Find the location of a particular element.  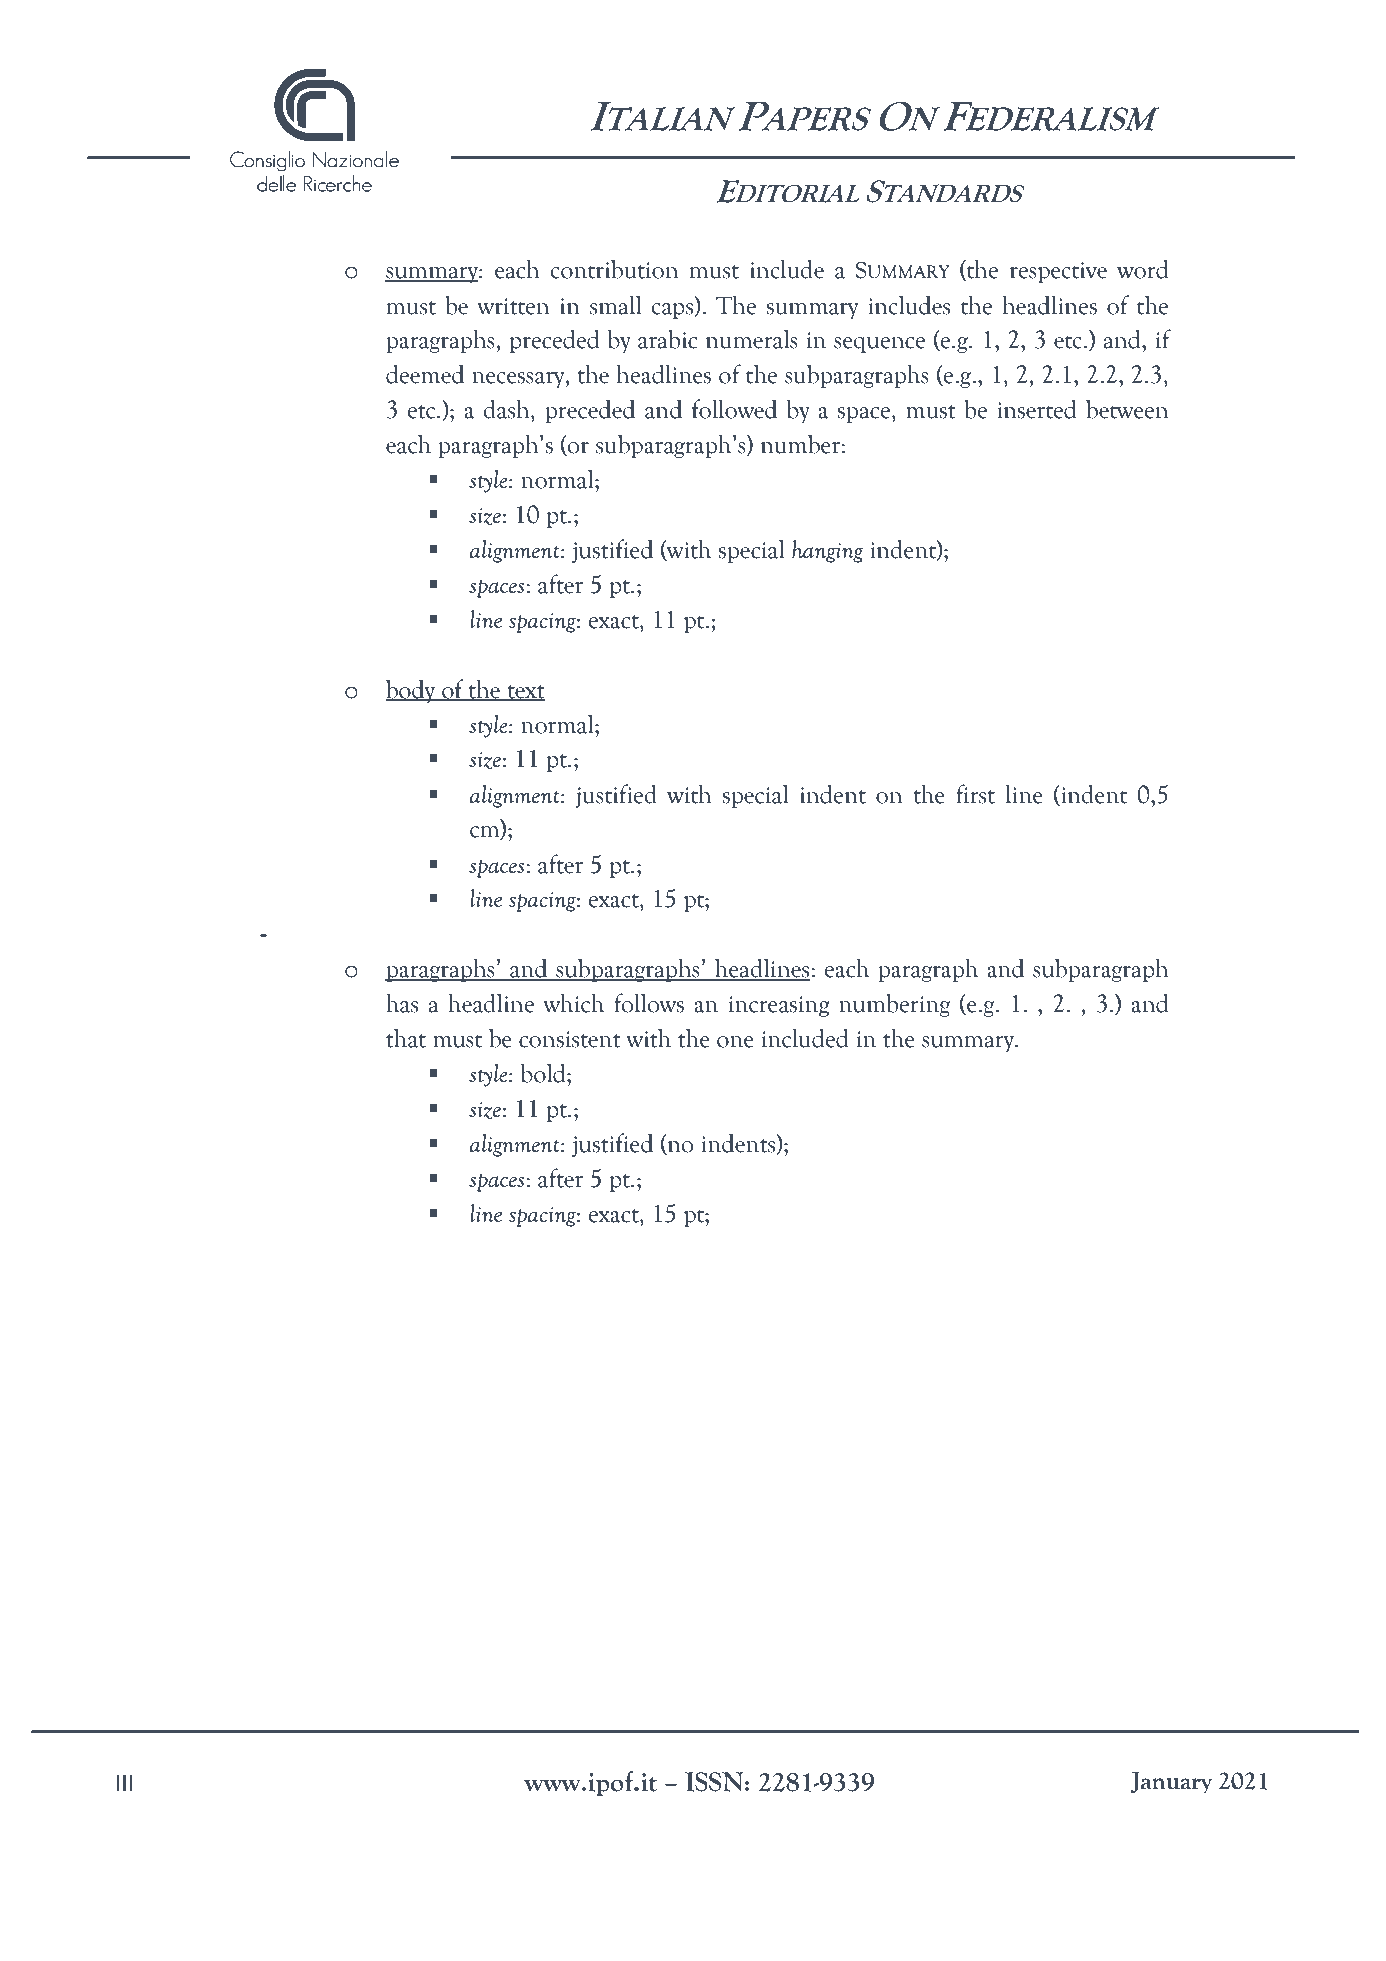

January is located at coordinates (1171, 1782).
